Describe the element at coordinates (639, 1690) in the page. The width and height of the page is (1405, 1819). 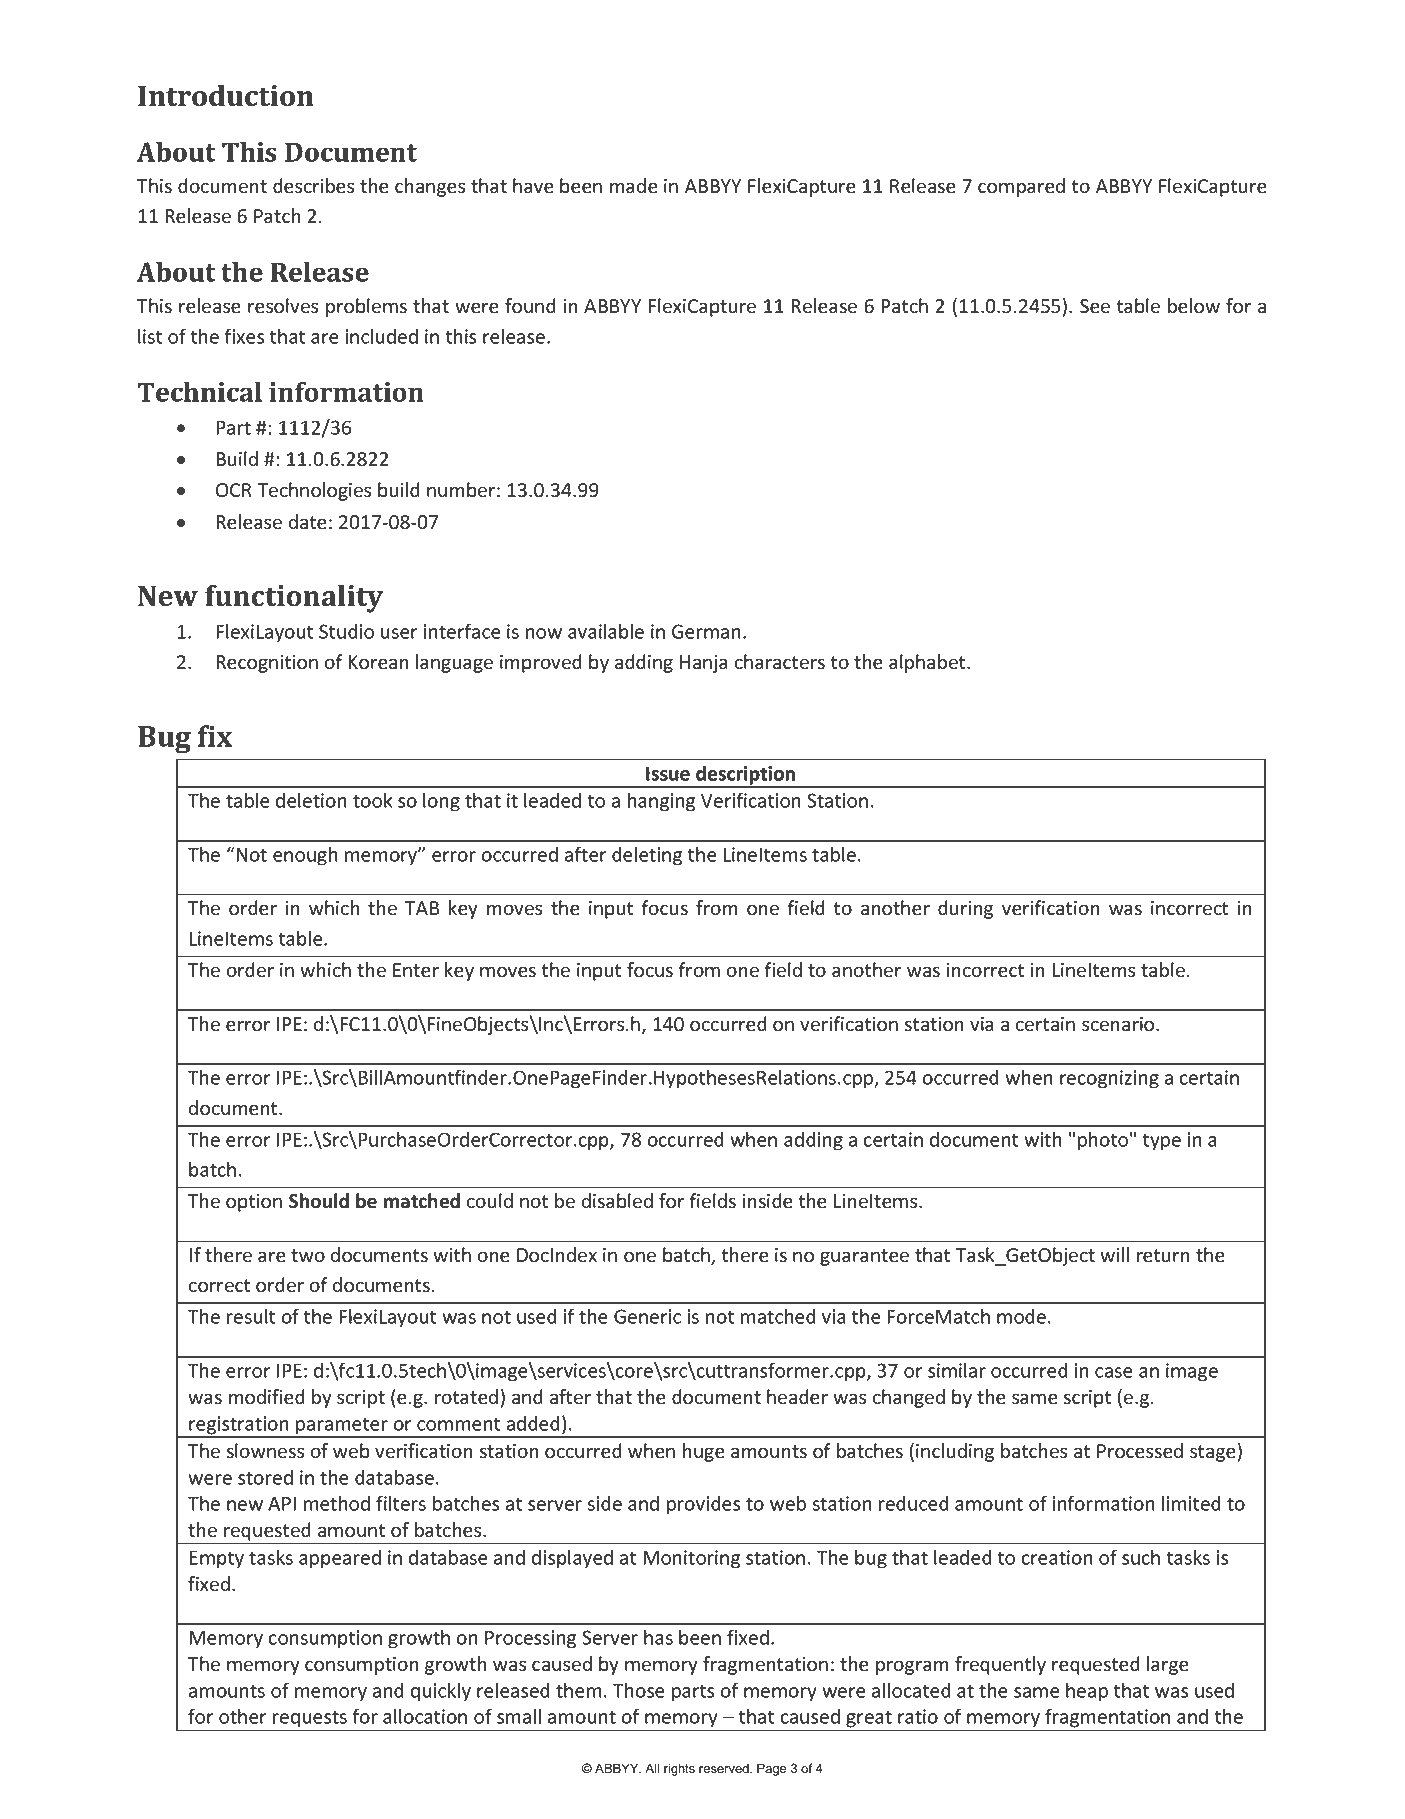
I see `Those` at that location.
